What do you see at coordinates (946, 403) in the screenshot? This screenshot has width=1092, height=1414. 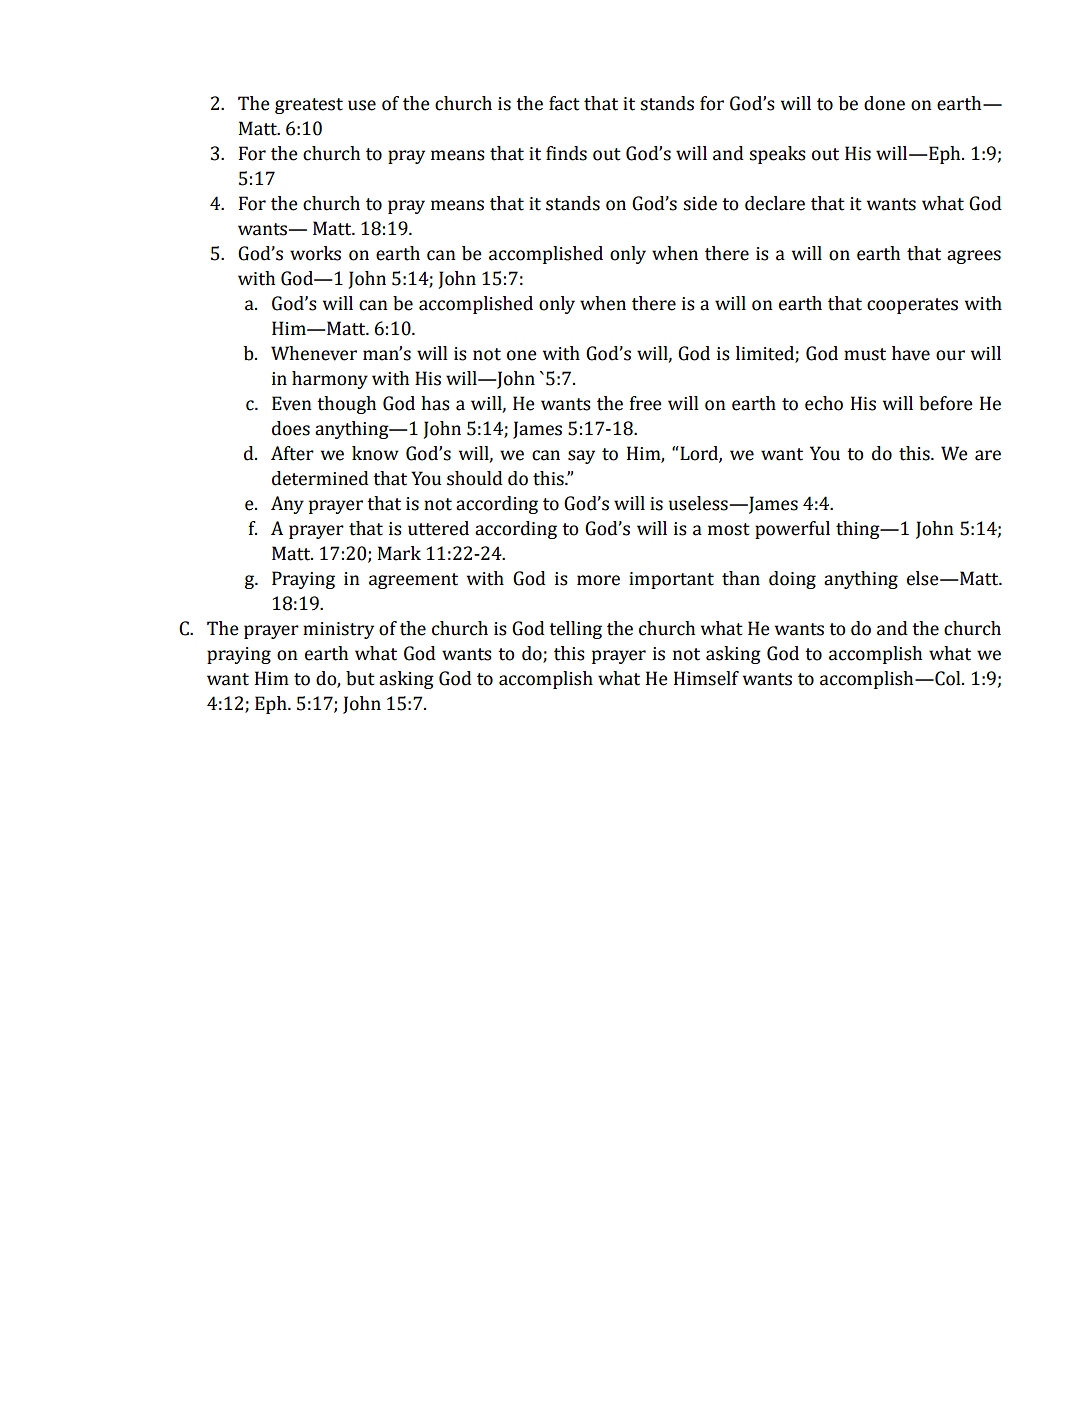 I see `before` at bounding box center [946, 403].
